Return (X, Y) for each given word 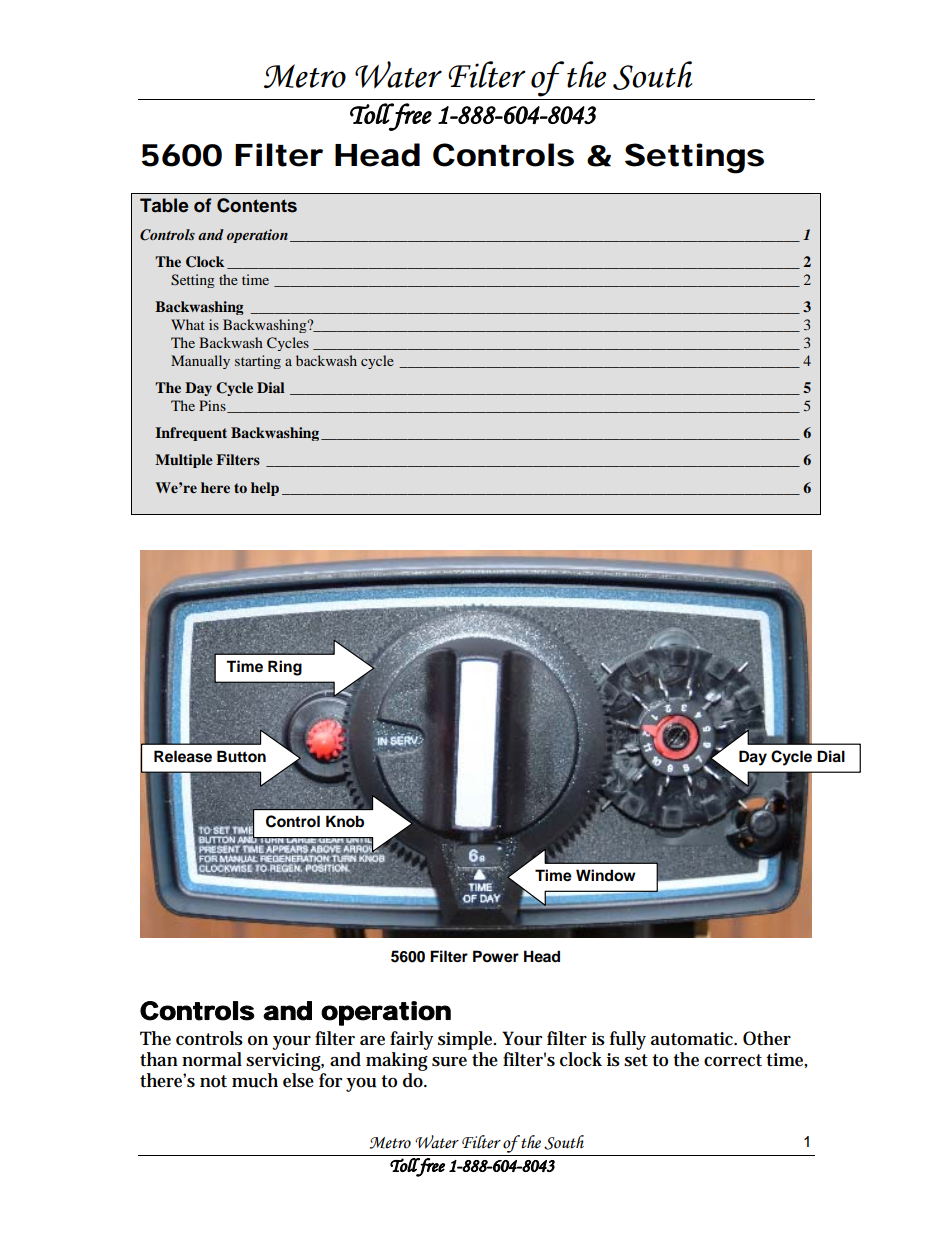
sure (449, 1062)
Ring (285, 668)
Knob (345, 821)
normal (212, 1059)
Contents (257, 205)
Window (606, 875)
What (188, 324)
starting (258, 362)
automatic (694, 1039)
